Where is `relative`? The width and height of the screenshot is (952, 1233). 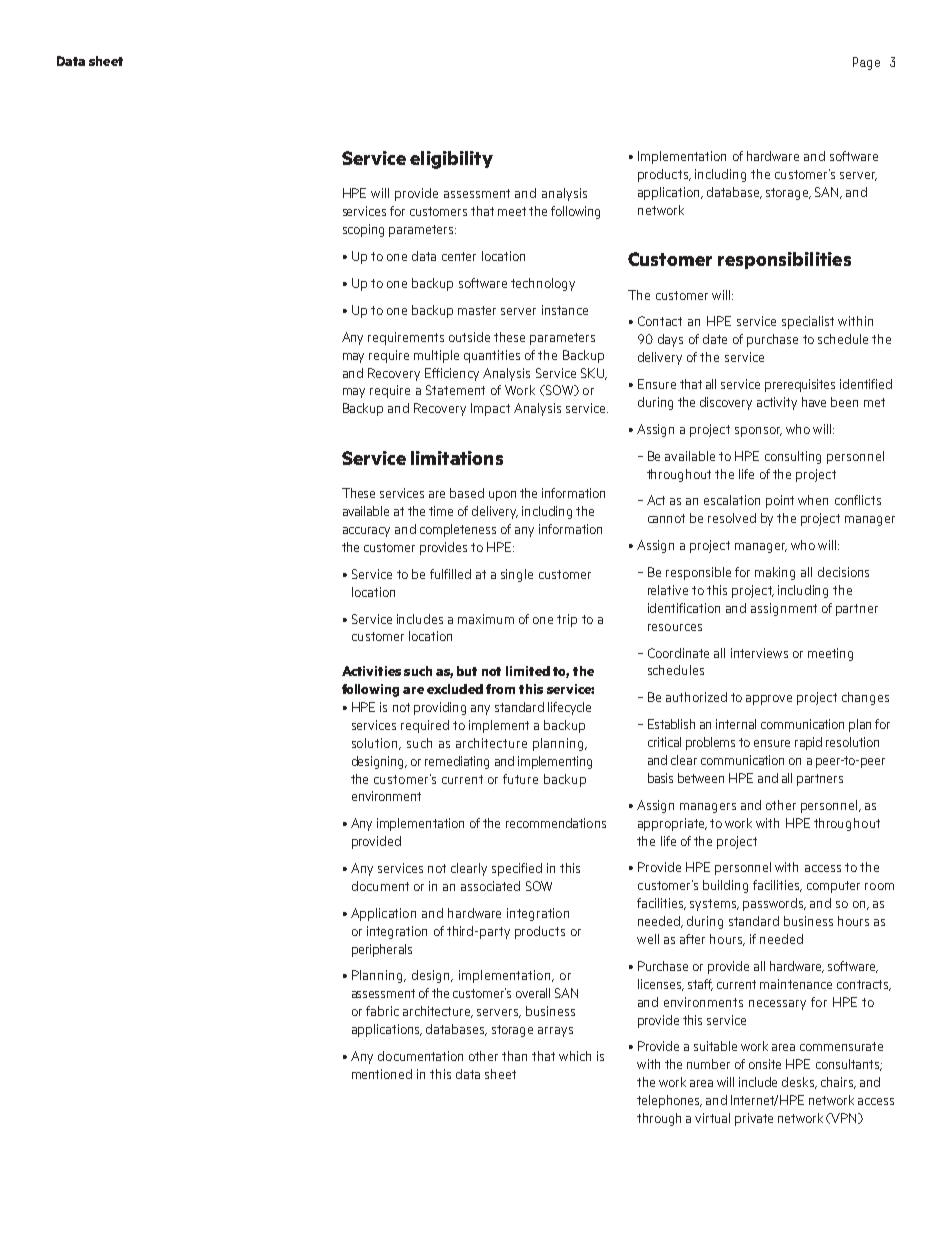
relative is located at coordinates (668, 590).
